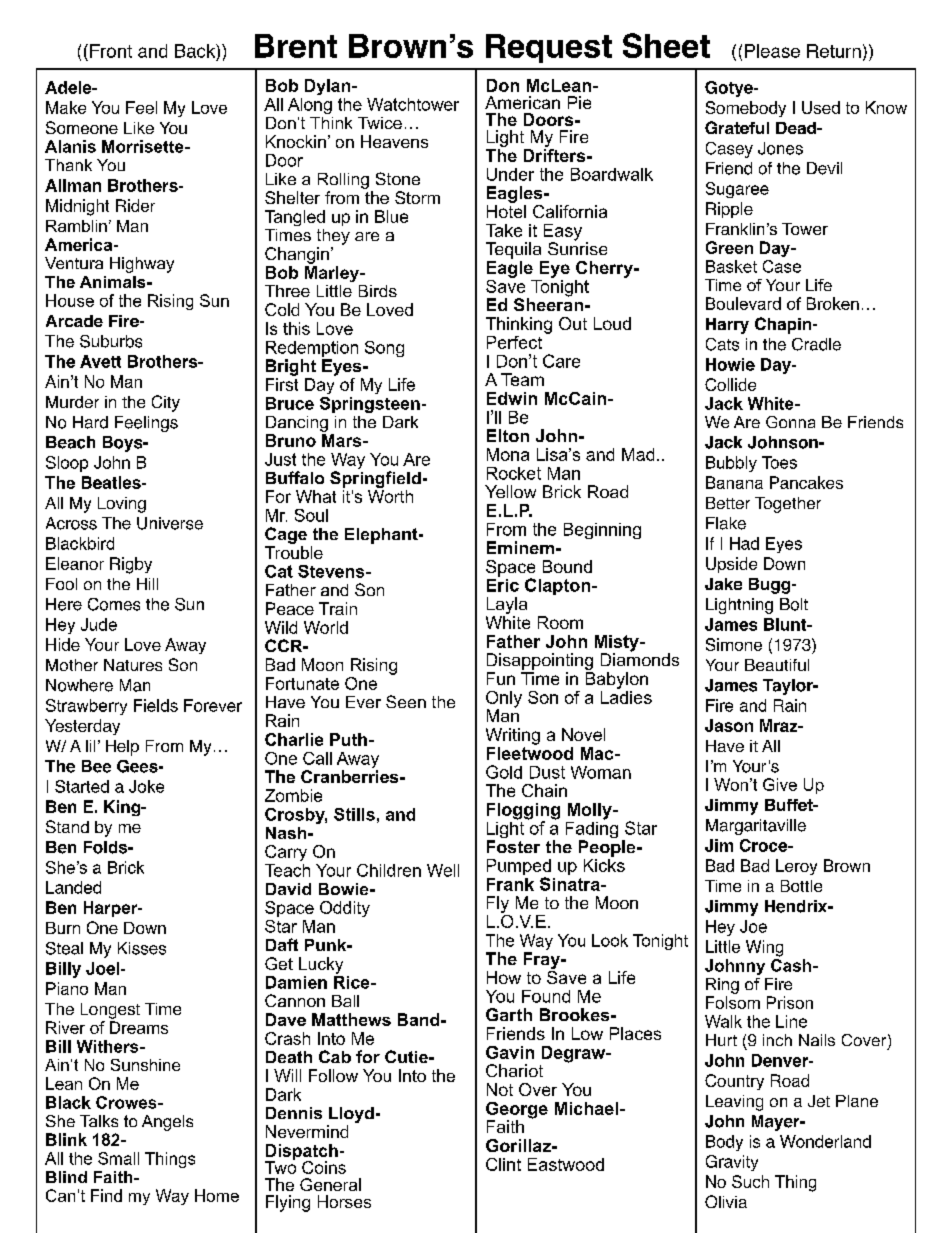 The image size is (952, 1233). What do you see at coordinates (514, 342) in the screenshot?
I see `Perfect` at bounding box center [514, 342].
